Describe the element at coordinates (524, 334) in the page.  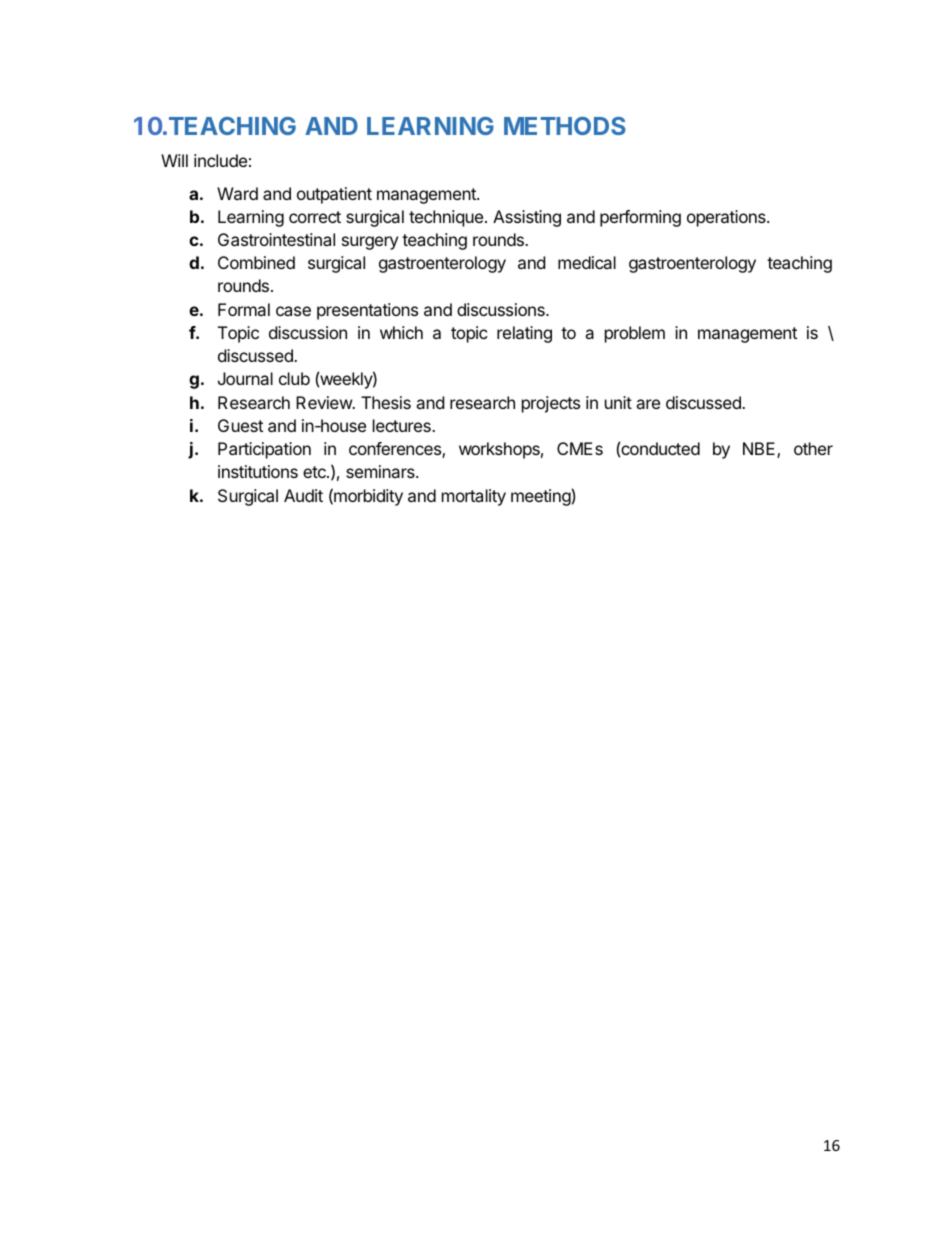
I see `relating` at that location.
